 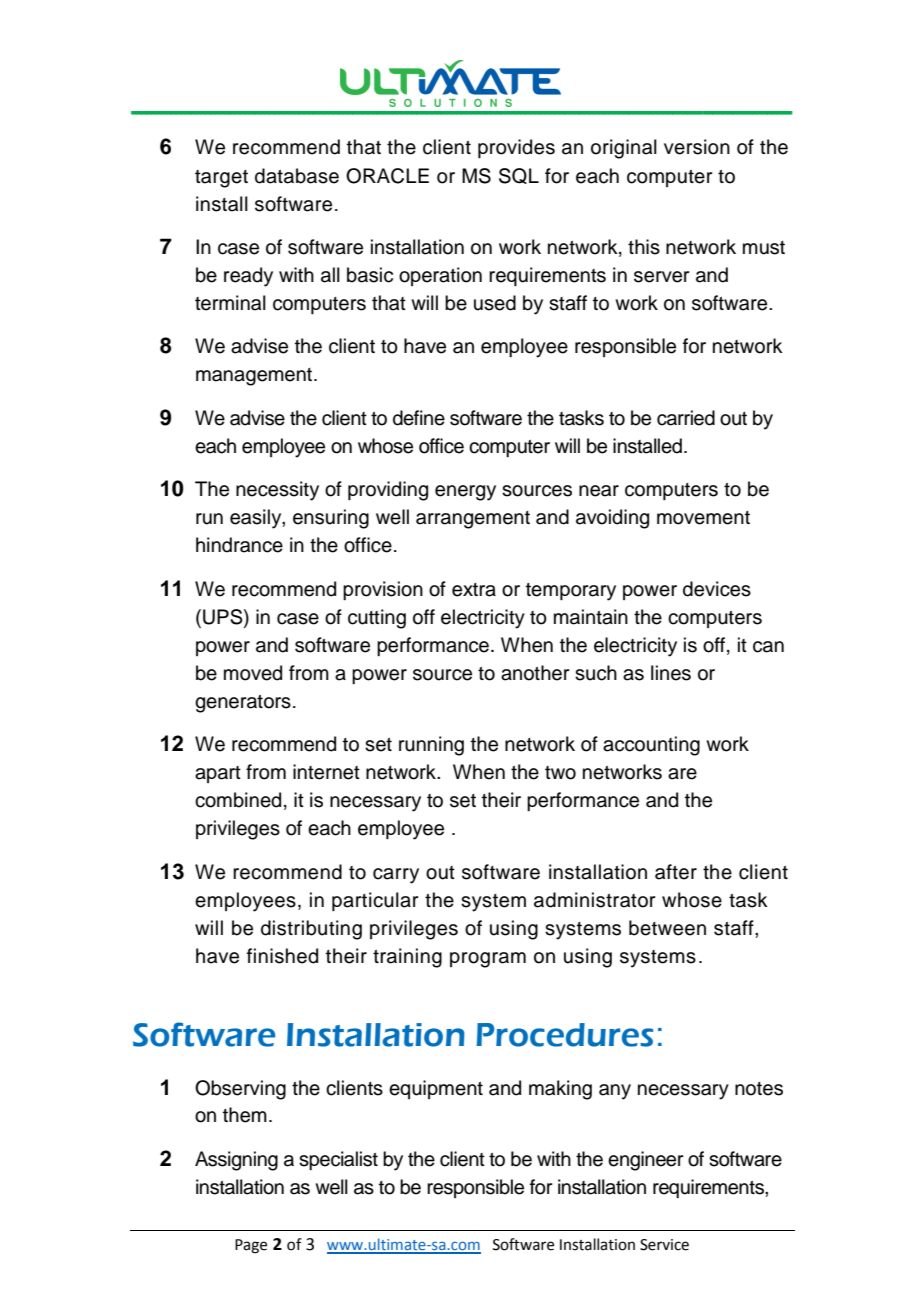 What do you see at coordinates (297, 176) in the screenshot?
I see `database` at bounding box center [297, 176].
